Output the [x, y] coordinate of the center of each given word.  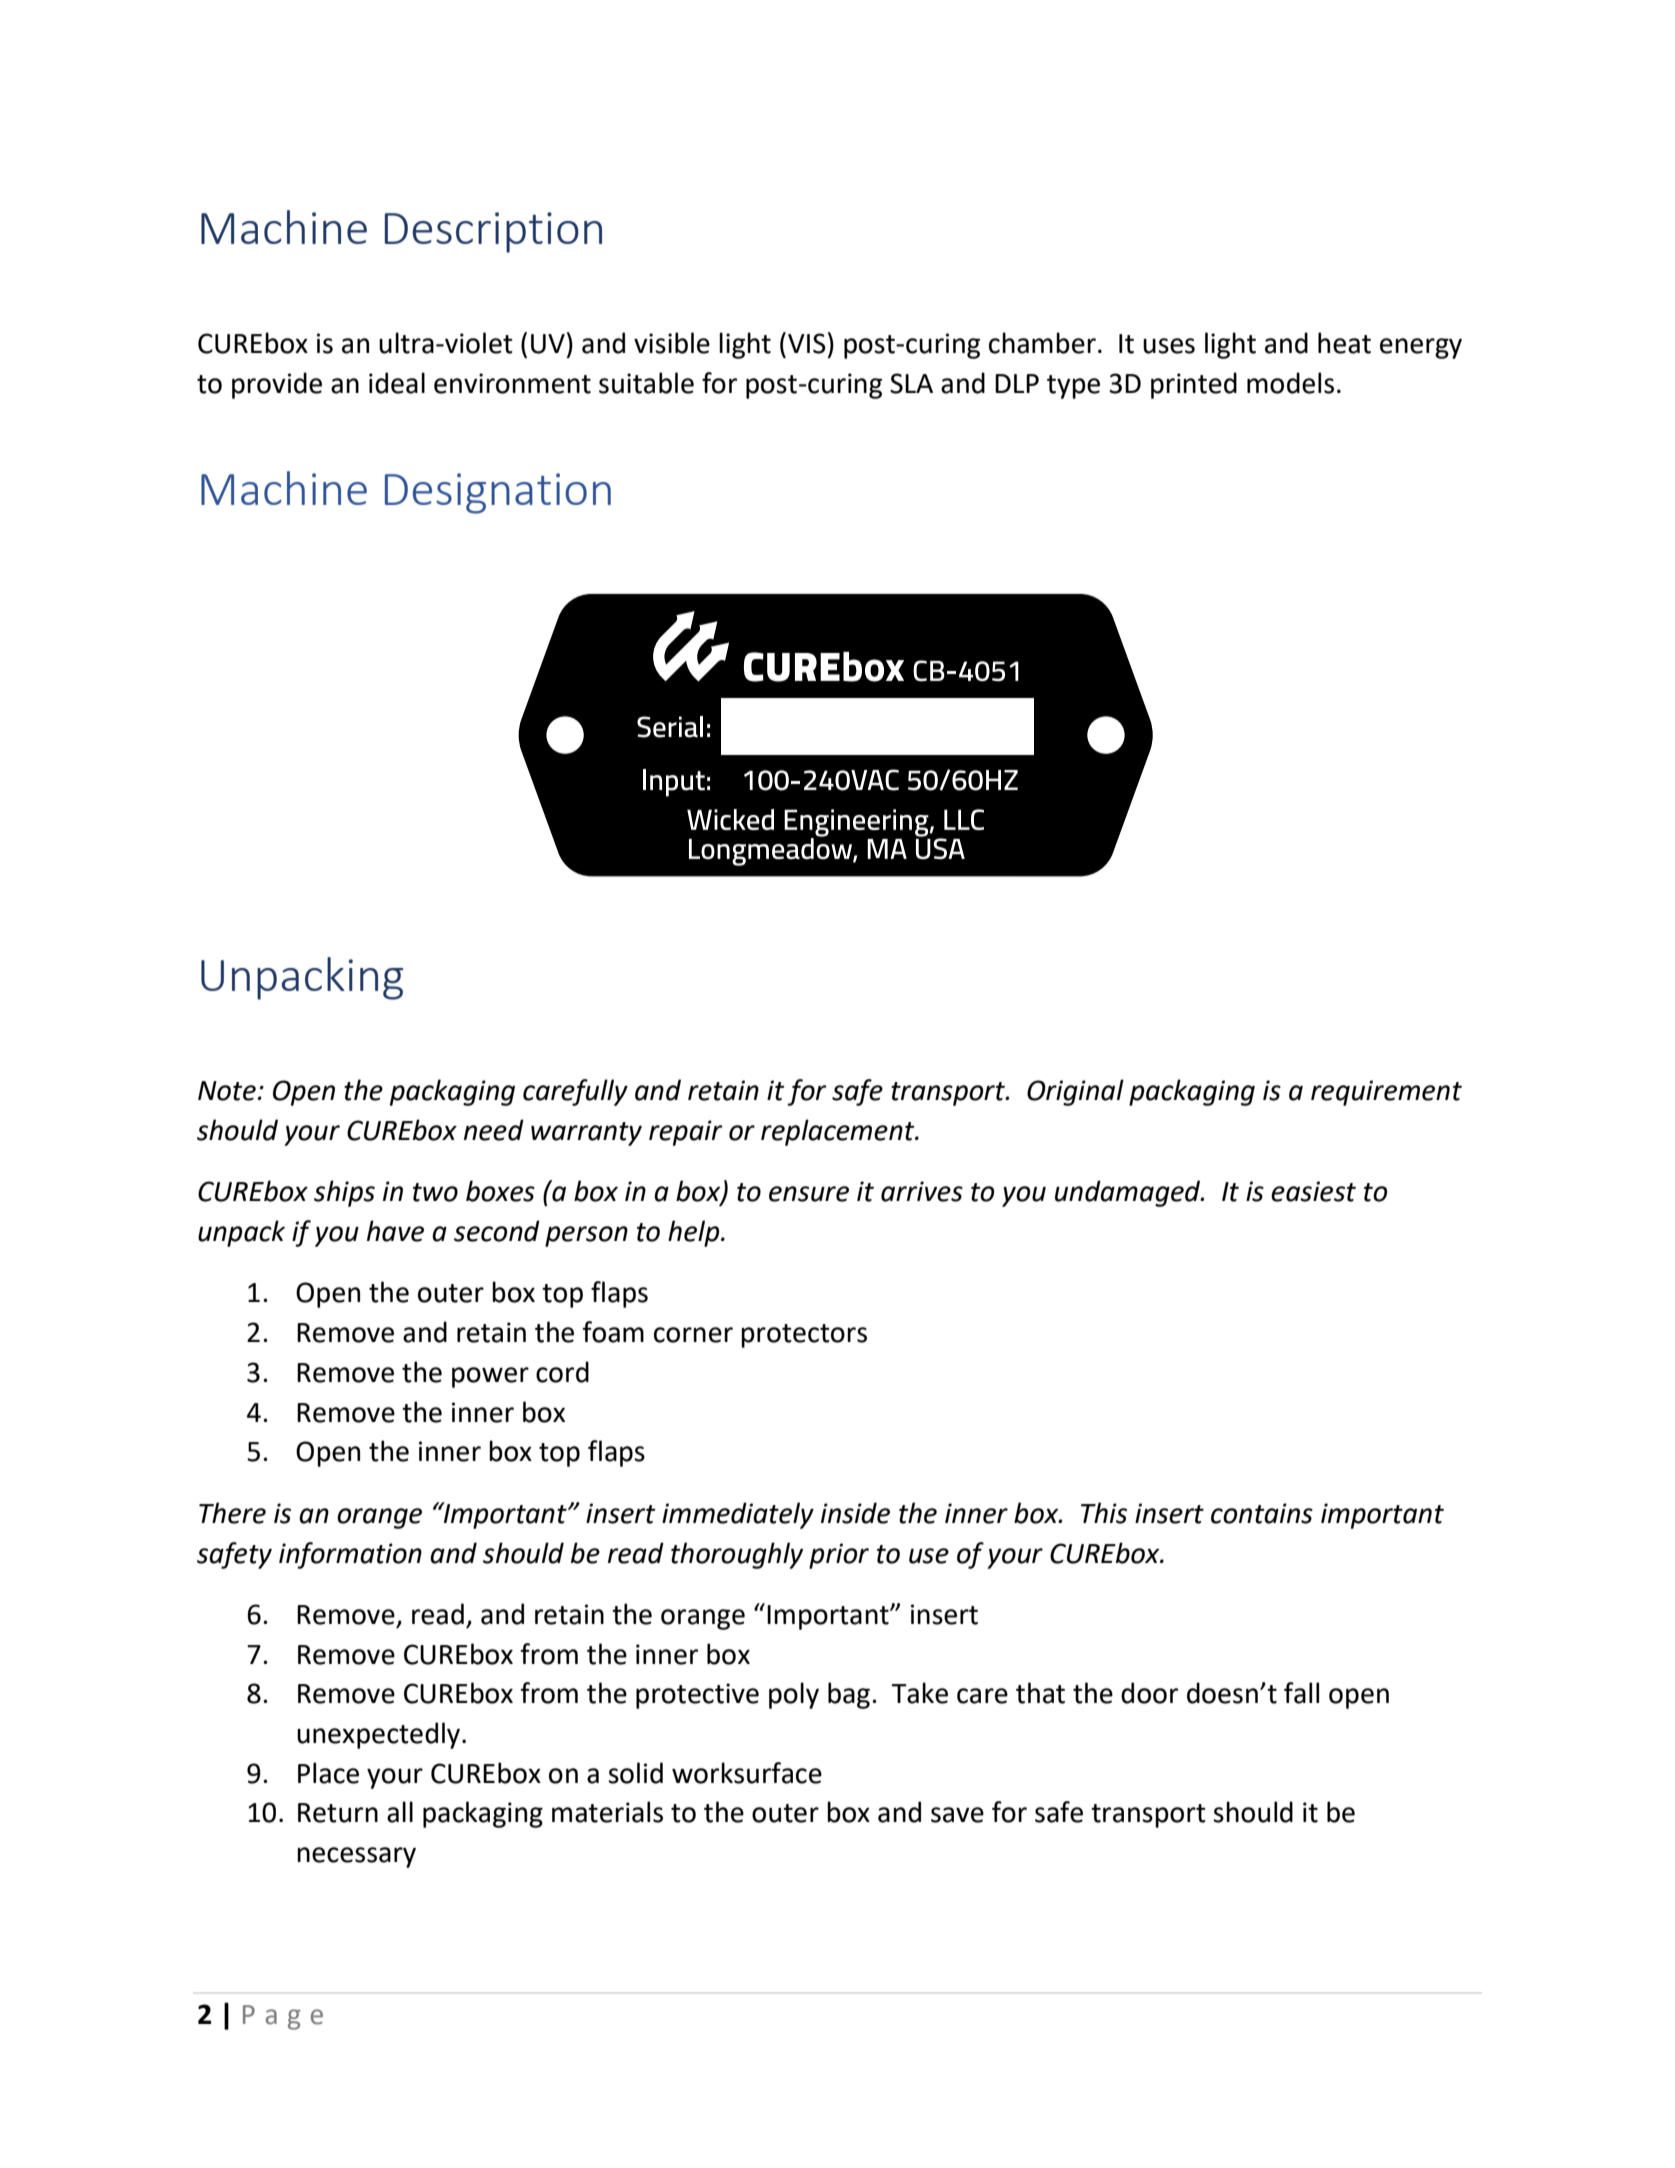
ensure [809, 1194]
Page [283, 2017]
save [957, 1815]
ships [344, 1193]
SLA [911, 383]
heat [1344, 343]
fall [1301, 1693]
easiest [1313, 1191]
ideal [397, 383]
